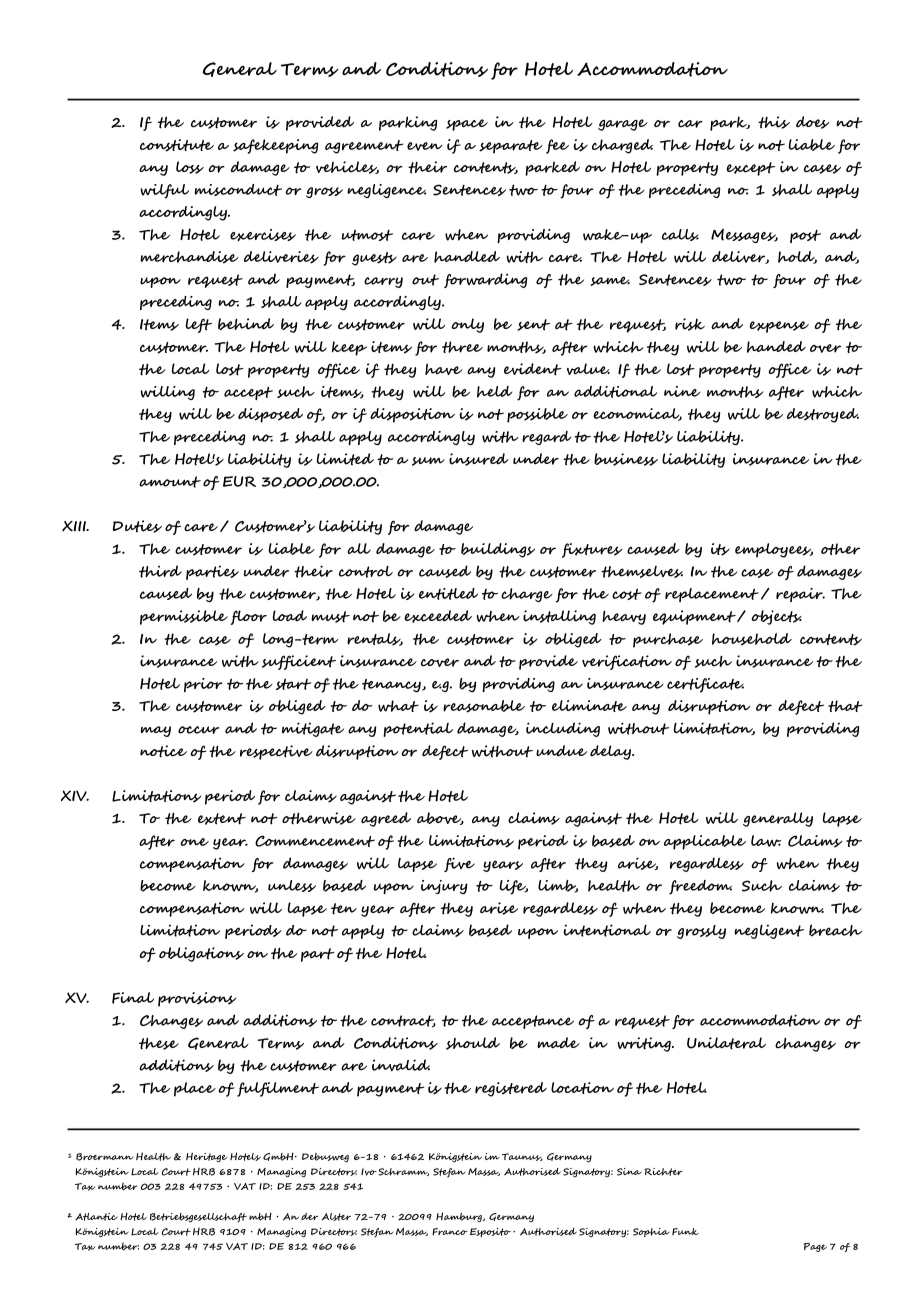  I want to click on one, so click(195, 842).
